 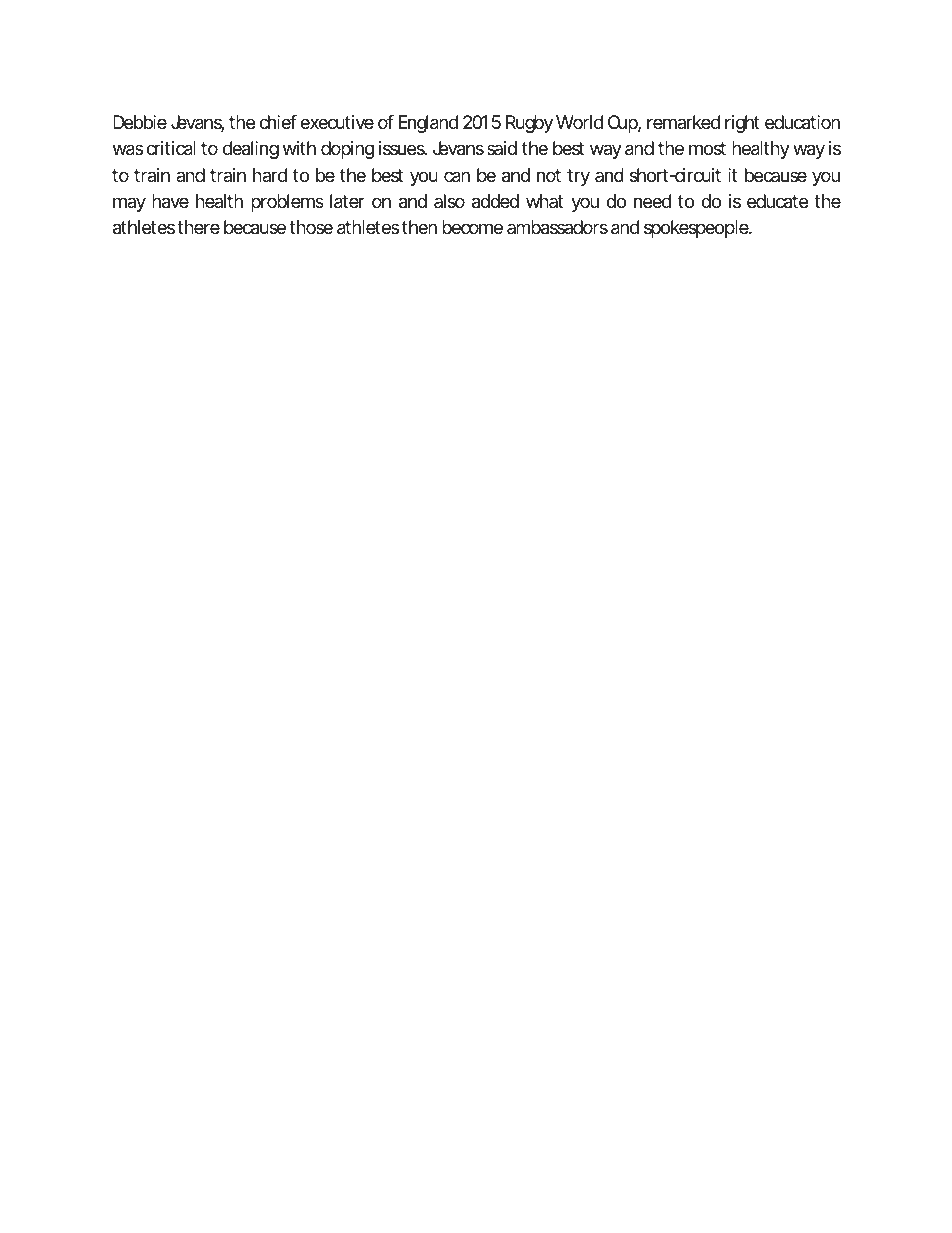 What do you see at coordinates (802, 122) in the page?
I see `education` at bounding box center [802, 122].
